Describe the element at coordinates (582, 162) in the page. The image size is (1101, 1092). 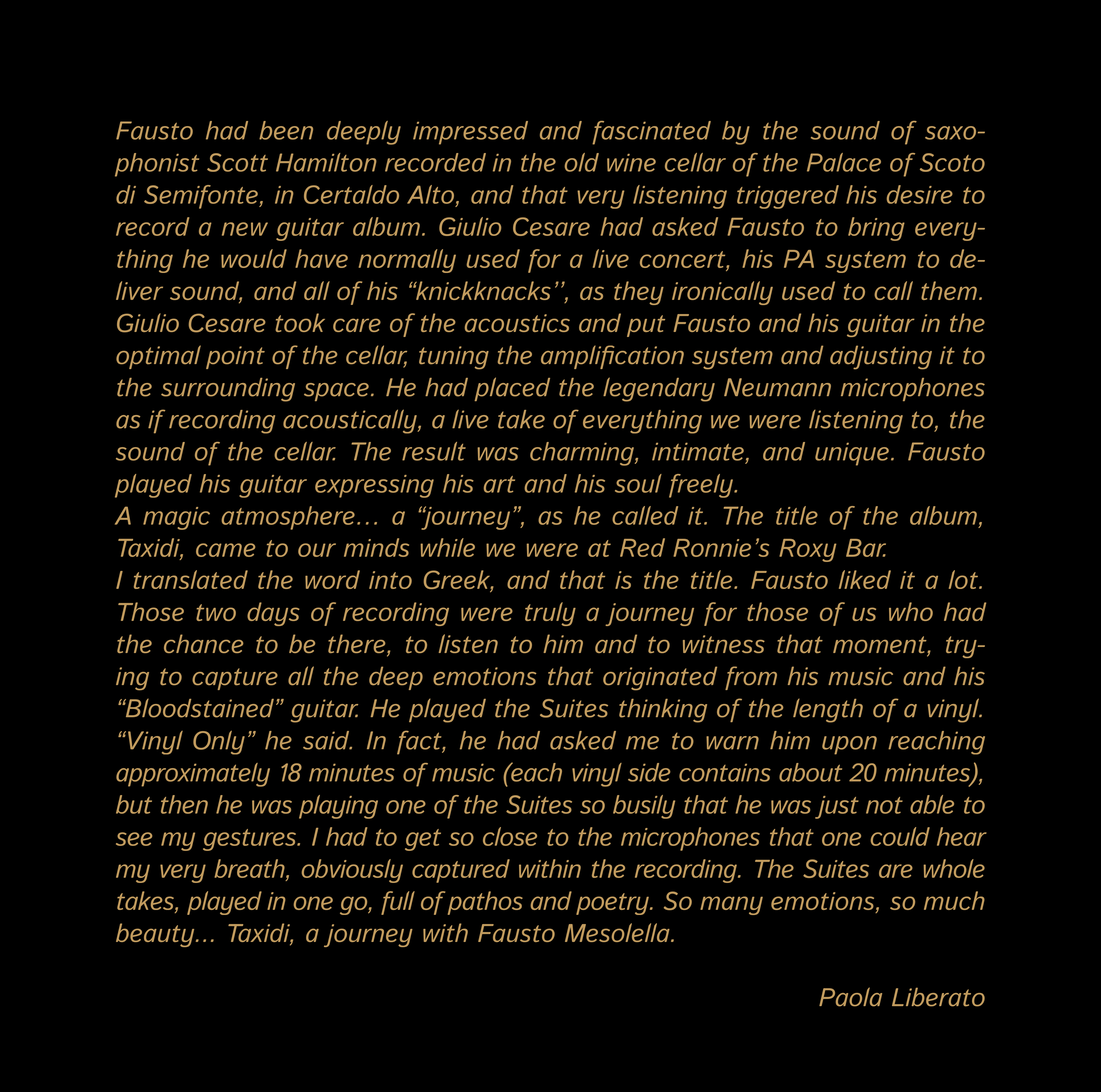
I see `old` at that location.
